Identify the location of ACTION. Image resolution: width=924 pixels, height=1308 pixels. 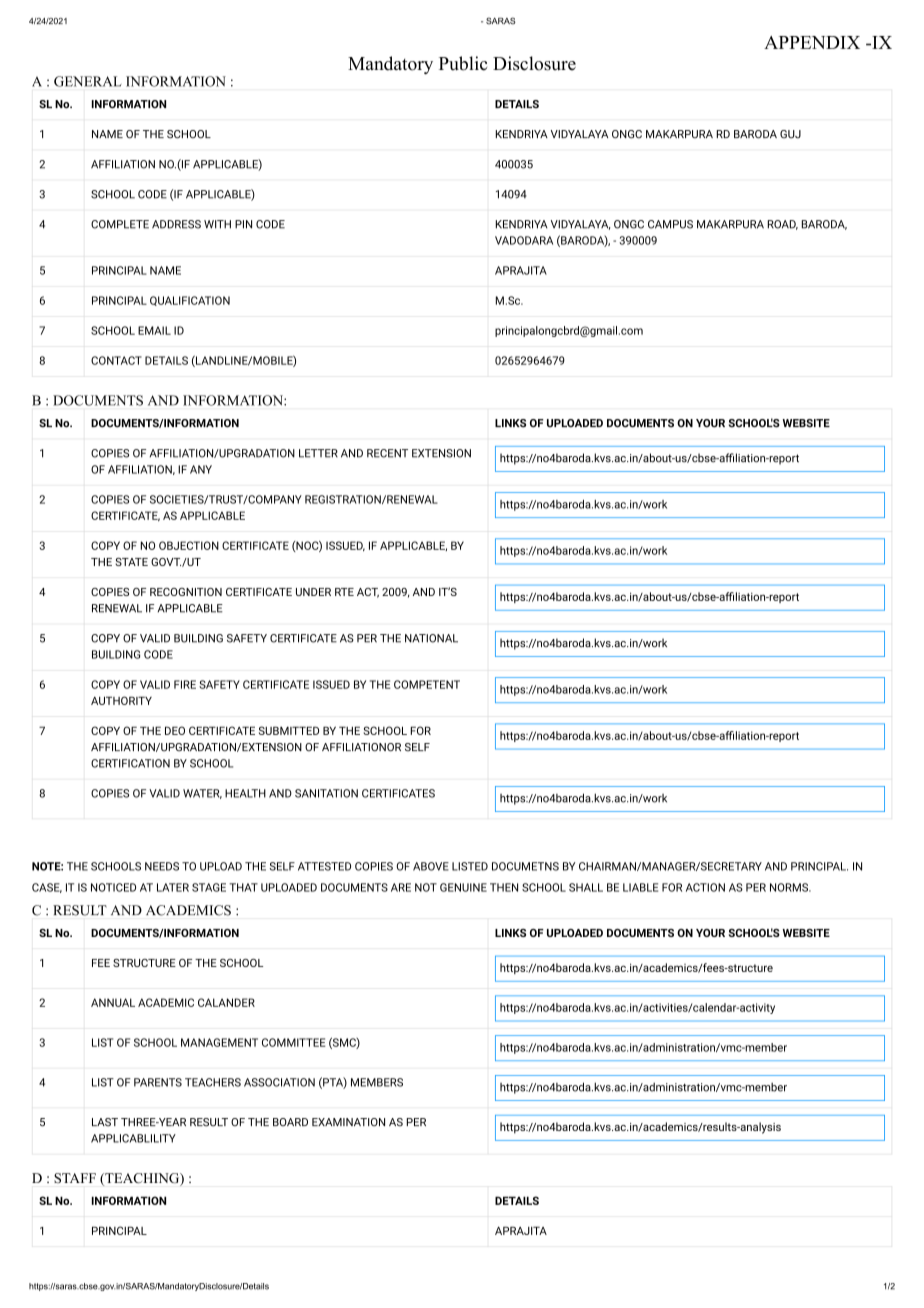
(705, 887).
